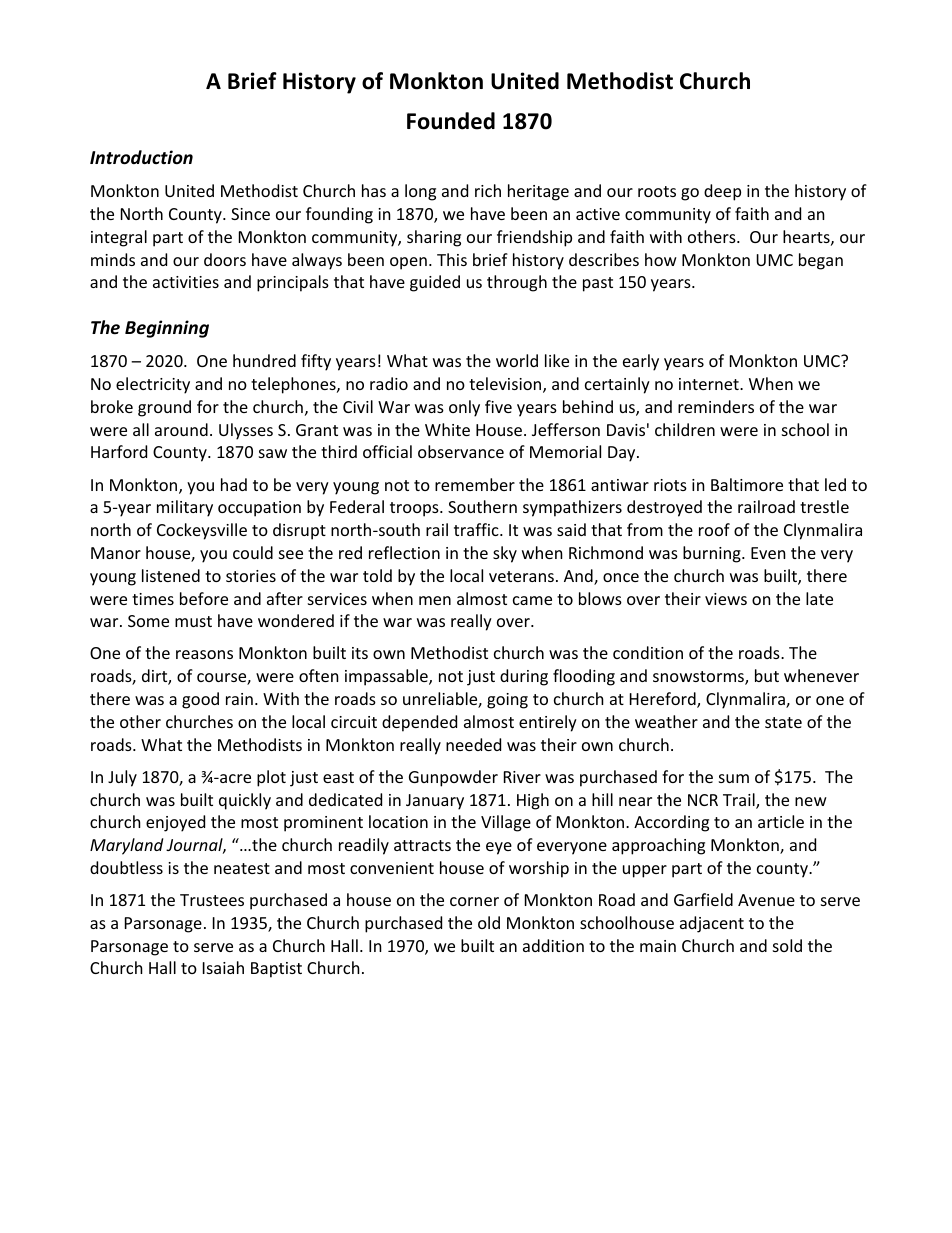  What do you see at coordinates (200, 700) in the image?
I see `good` at bounding box center [200, 700].
